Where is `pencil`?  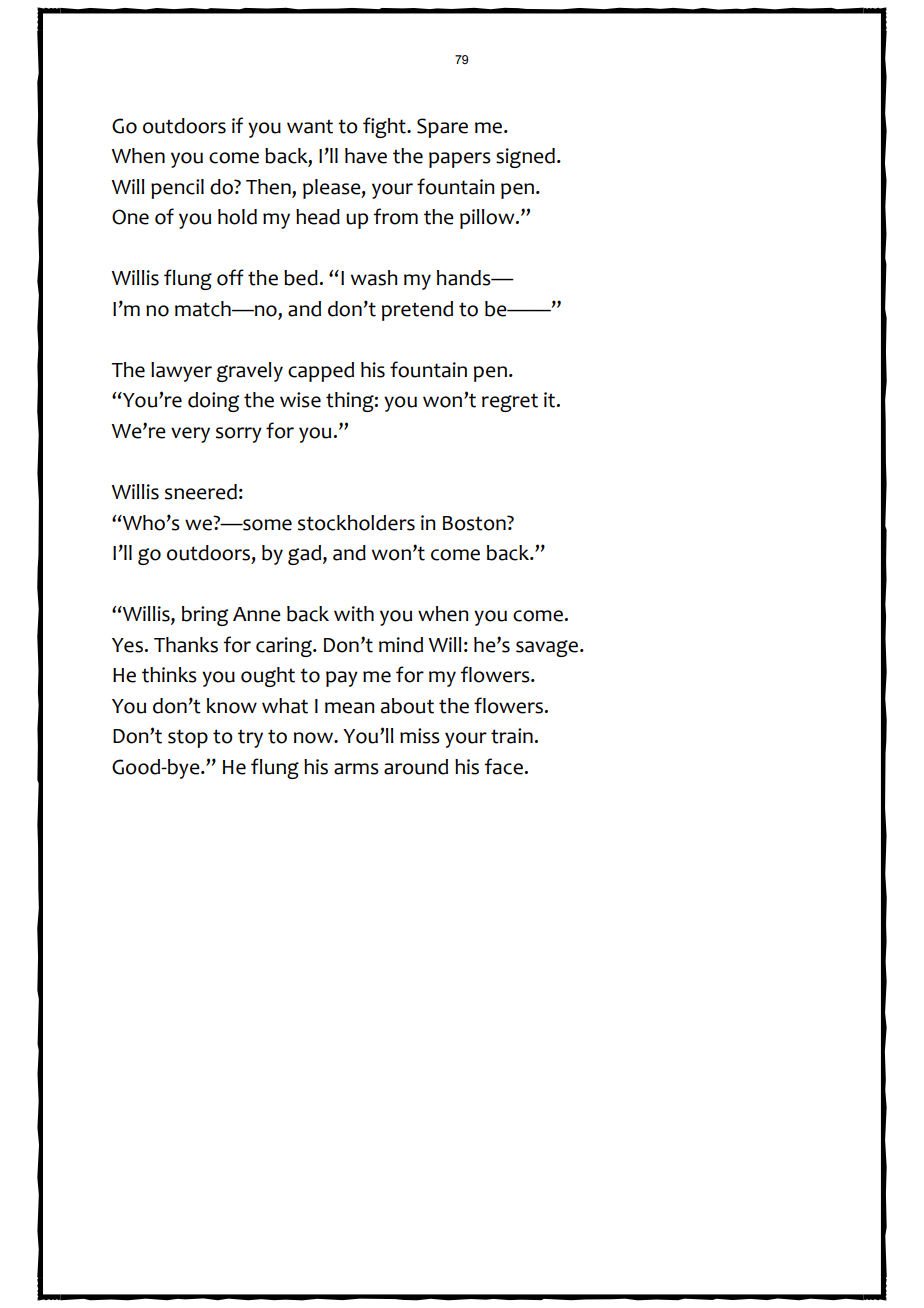 pencil is located at coordinates (177, 189).
